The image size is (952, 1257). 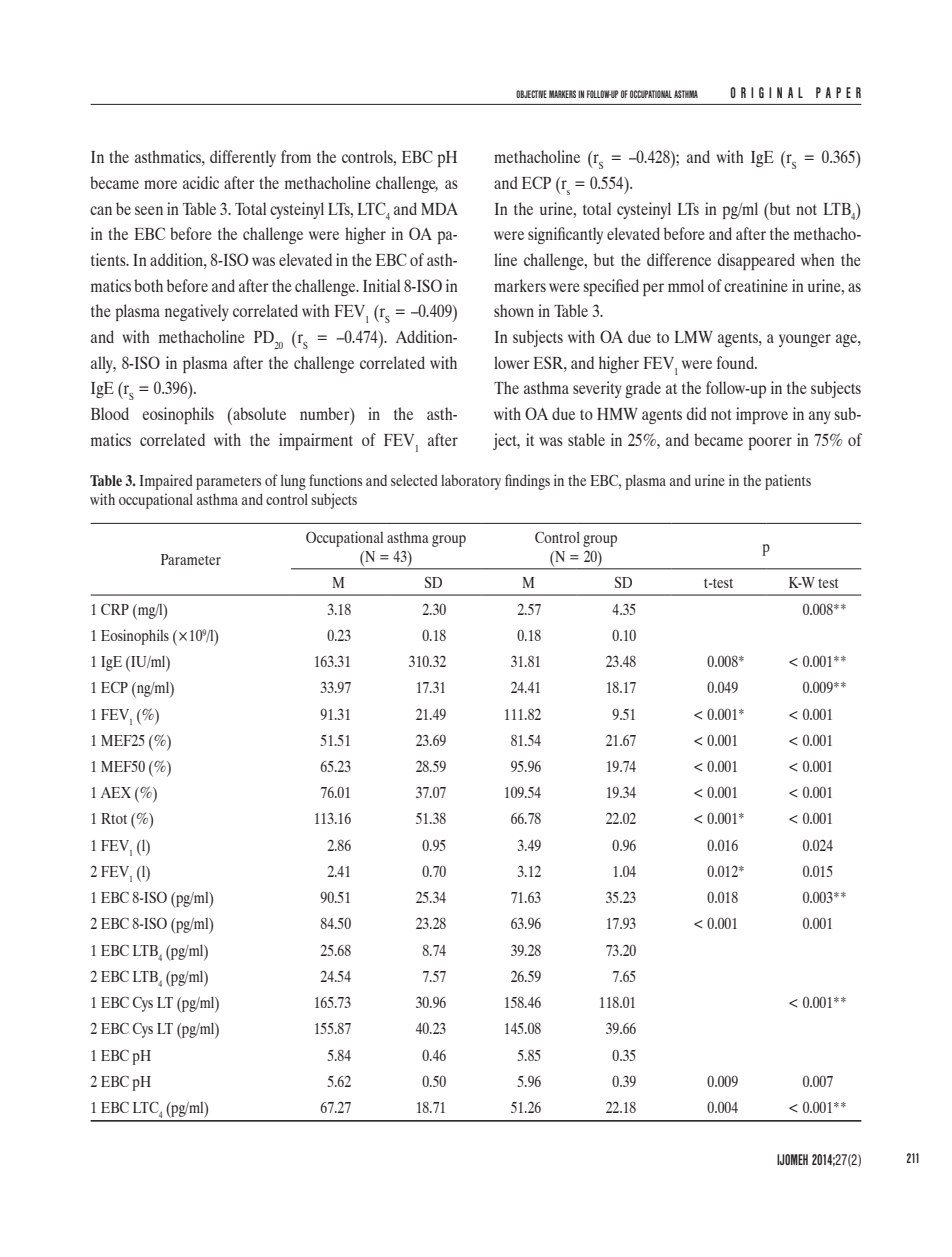 What do you see at coordinates (767, 92) in the screenshot?
I see `ORIGINAL` at bounding box center [767, 92].
